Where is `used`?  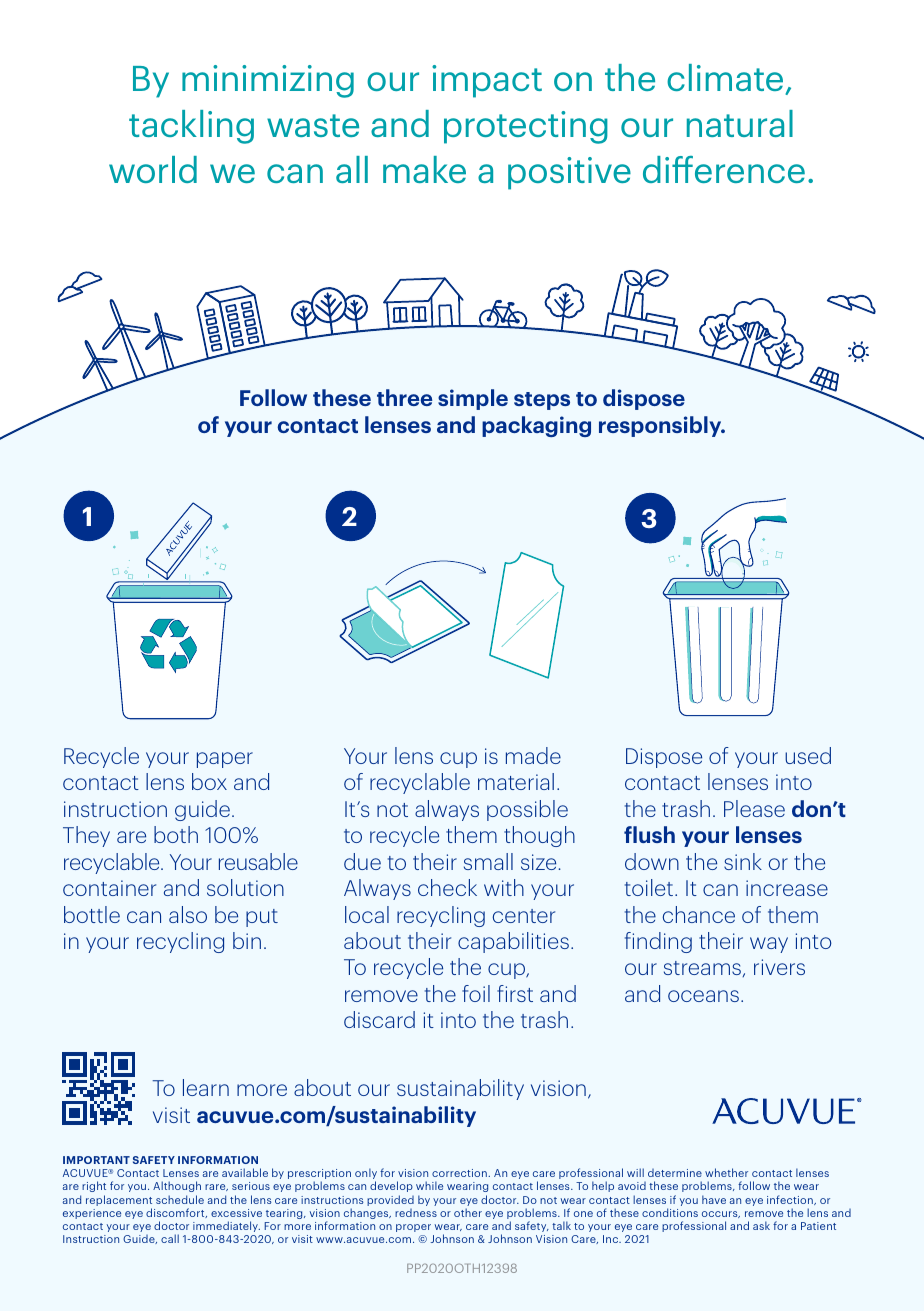
used is located at coordinates (808, 755).
